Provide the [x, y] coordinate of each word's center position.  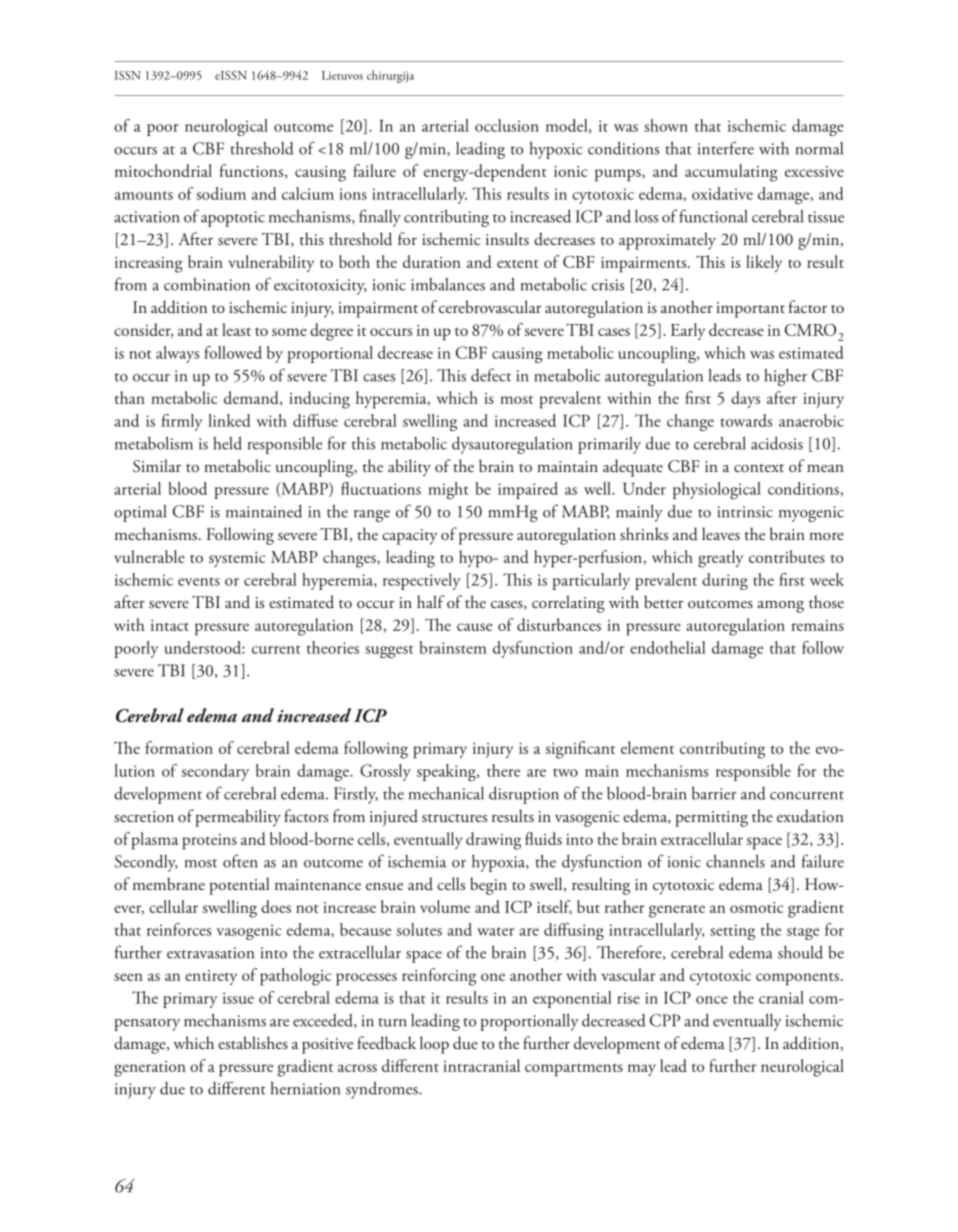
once [712, 1000]
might [448, 491]
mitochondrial [163, 170]
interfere [726, 148]
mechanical [446, 793]
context [759, 468]
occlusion [507, 125]
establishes [253, 1042]
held [227, 443]
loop [434, 1045]
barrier [714, 793]
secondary [215, 772]
